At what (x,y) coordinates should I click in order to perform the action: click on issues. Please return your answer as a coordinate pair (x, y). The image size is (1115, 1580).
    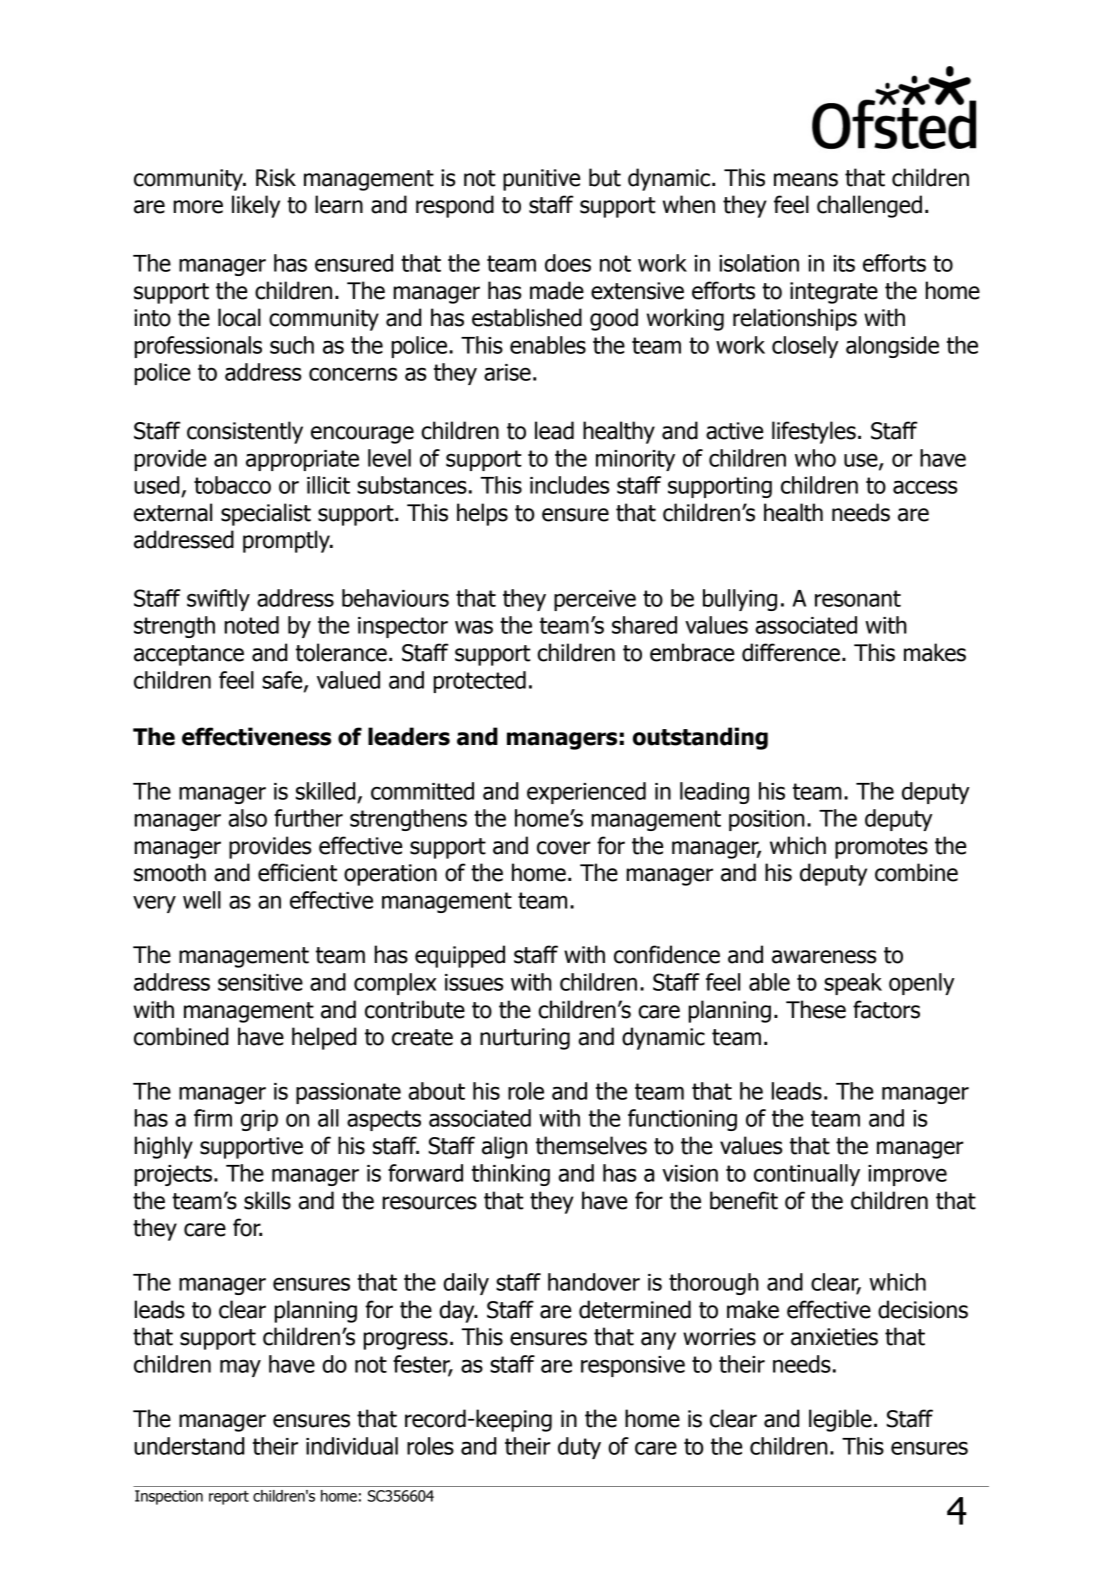
    Looking at the image, I should click on (474, 982).
